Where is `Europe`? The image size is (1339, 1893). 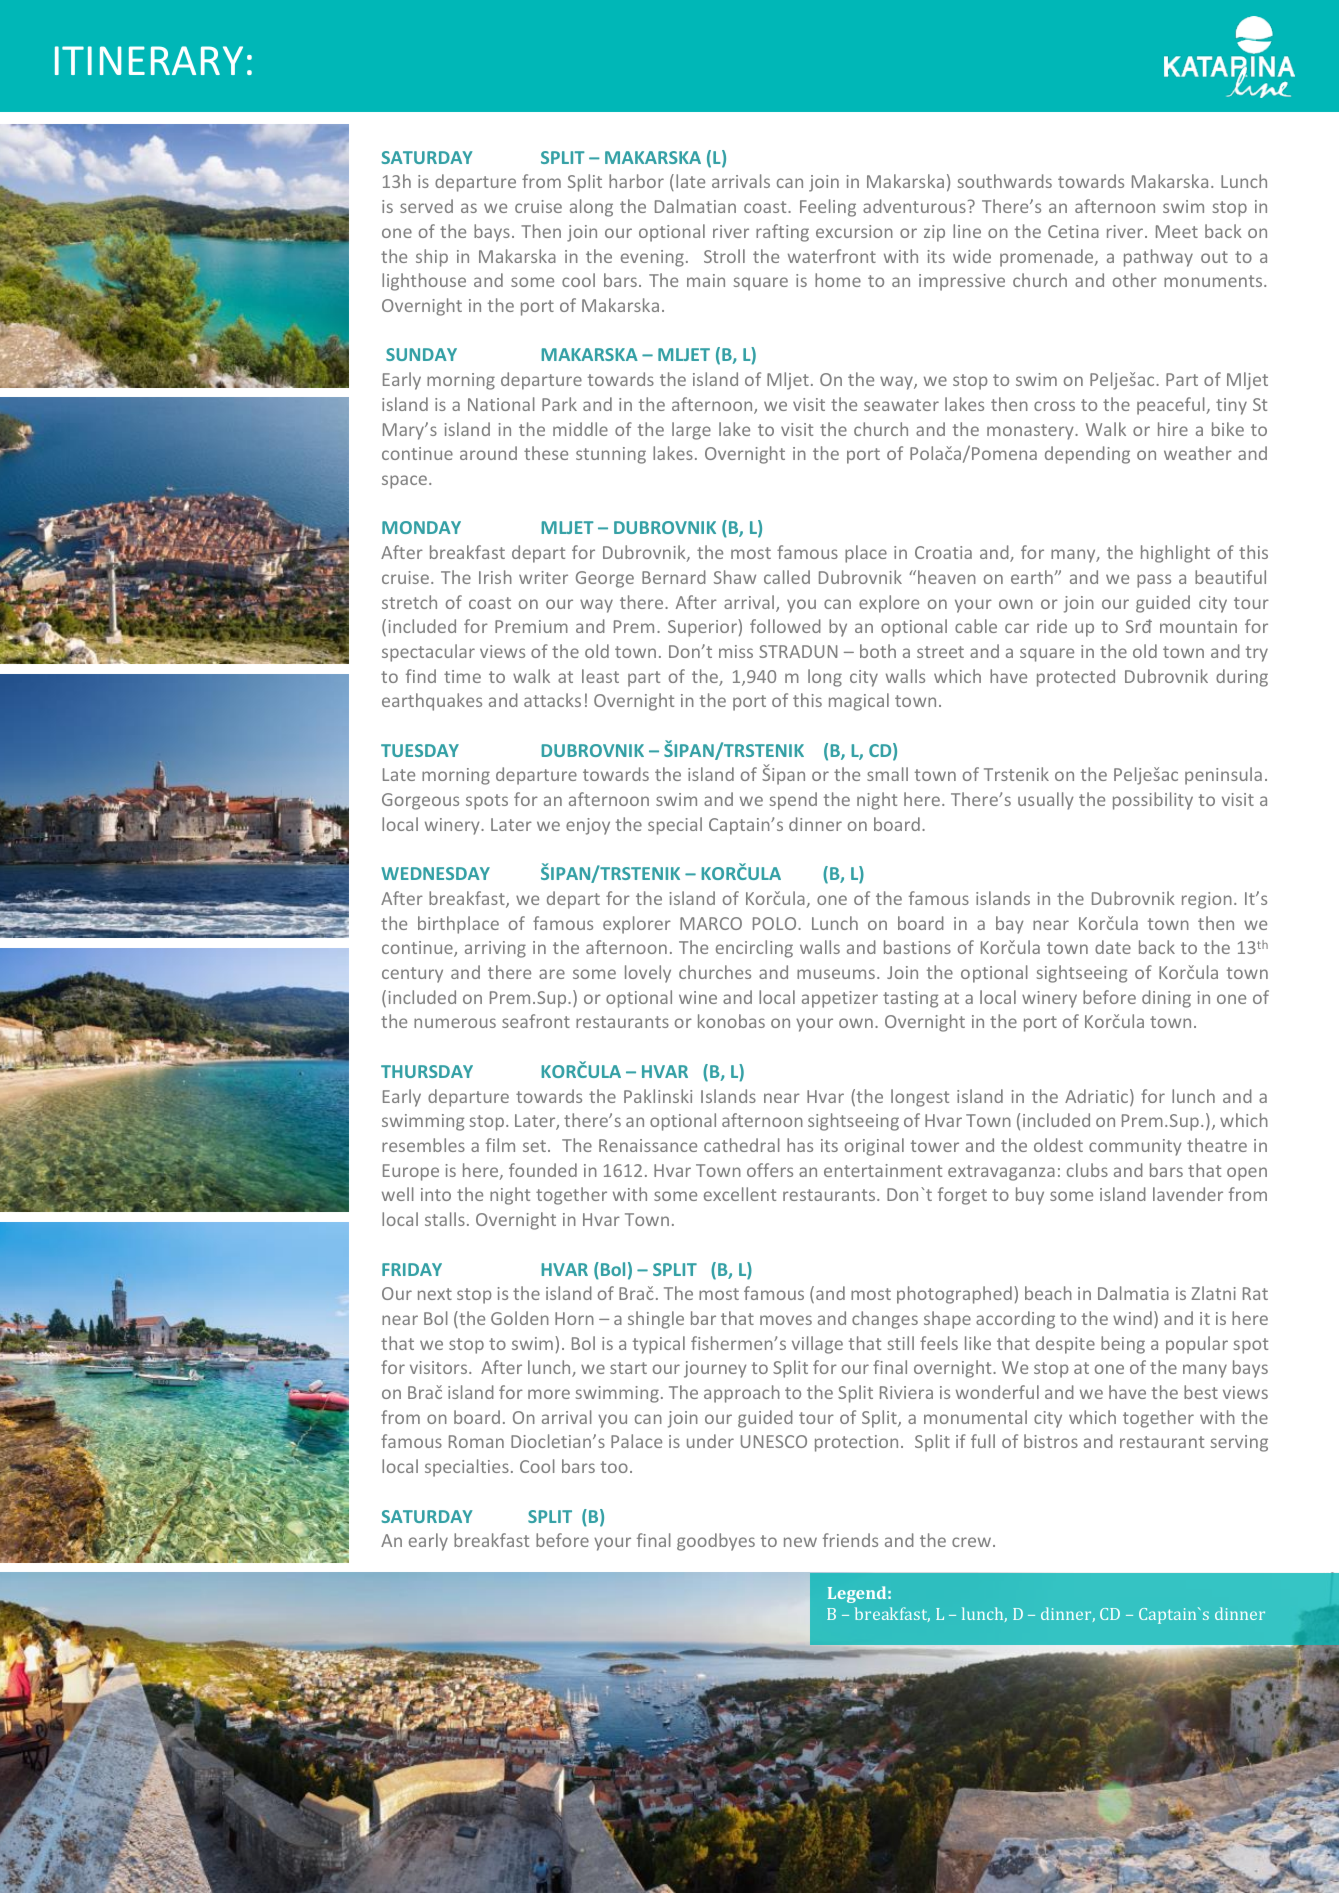 Europe is located at coordinates (411, 1172).
